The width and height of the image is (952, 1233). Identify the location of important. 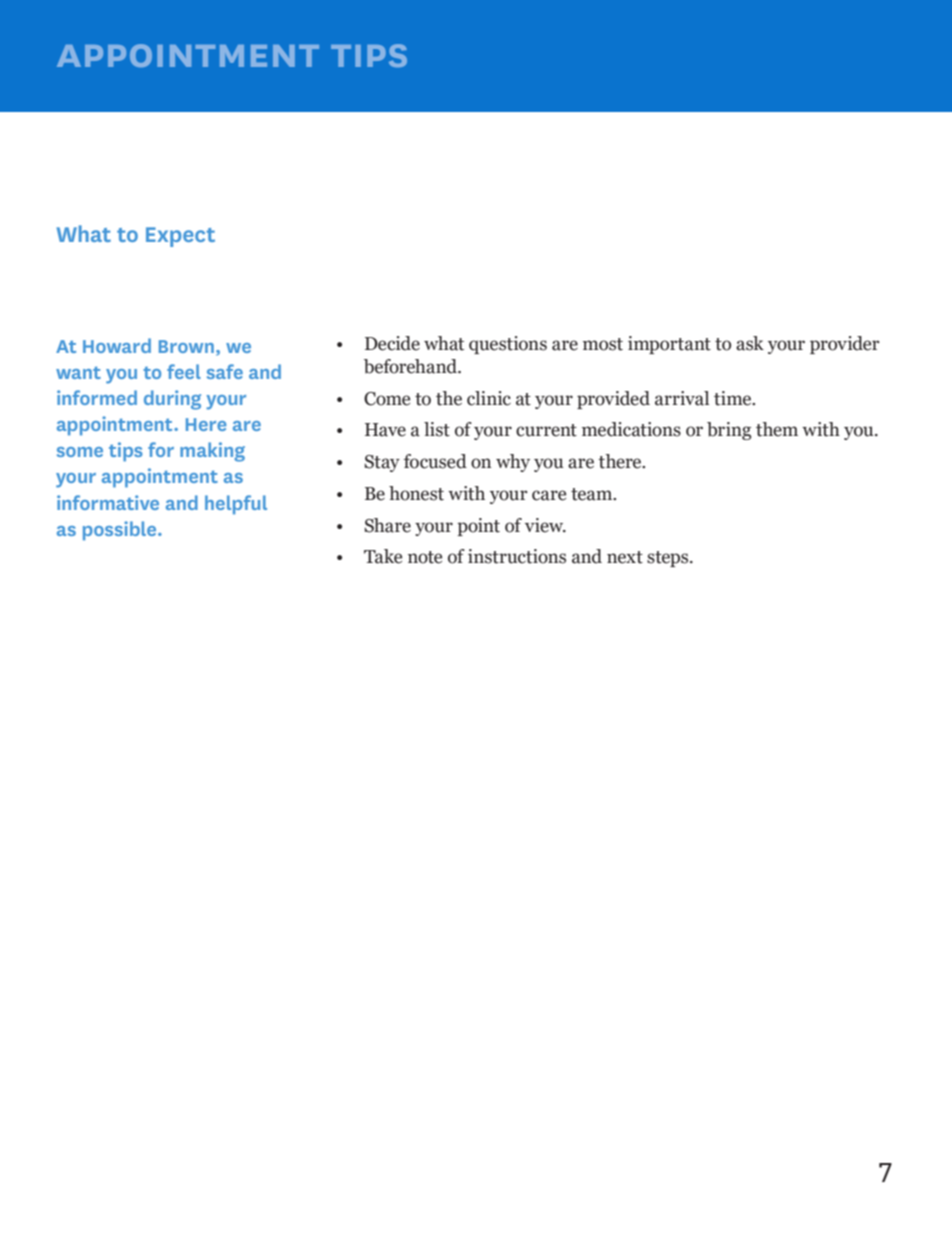
(669, 345).
